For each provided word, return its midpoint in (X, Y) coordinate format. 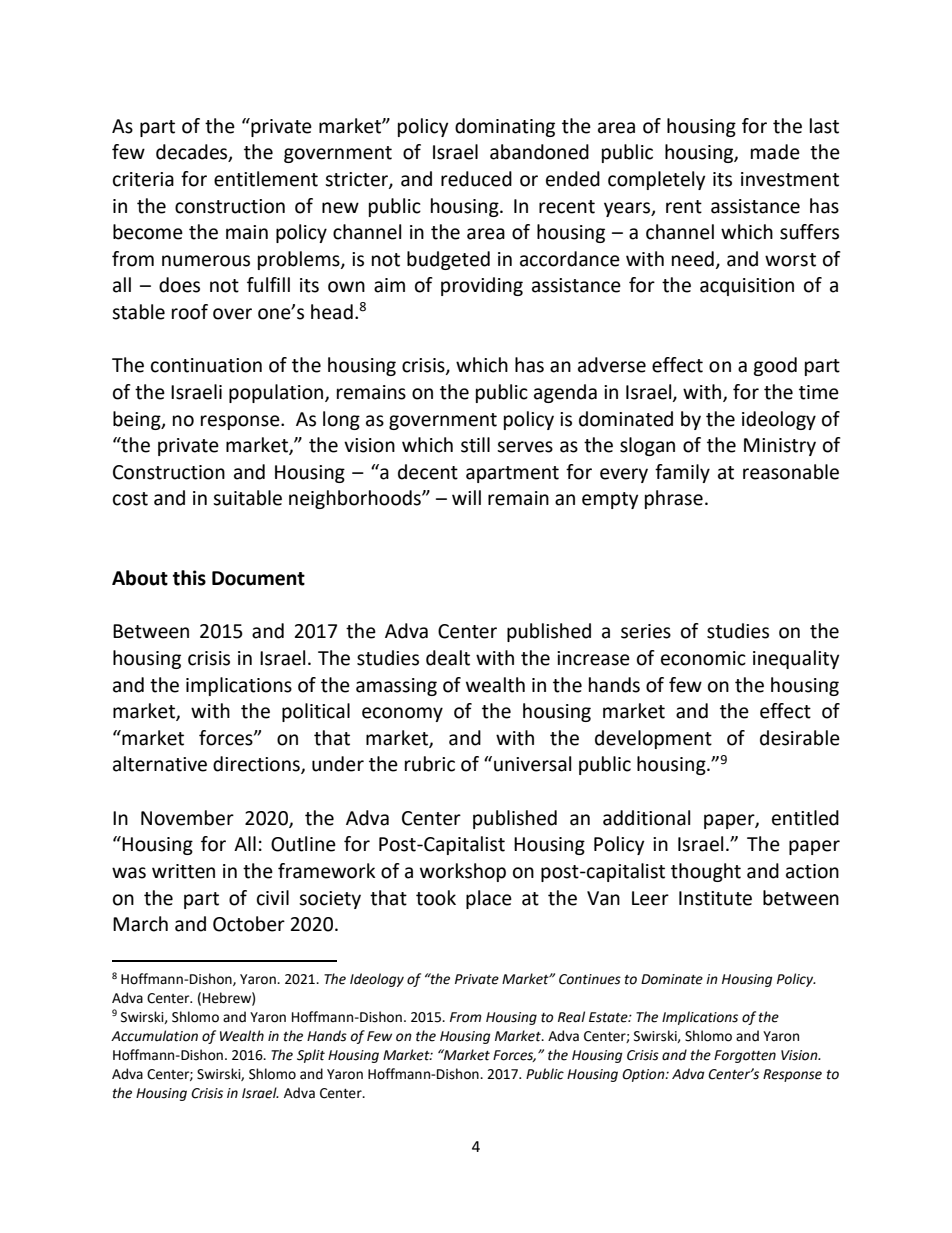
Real (571, 1017)
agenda (565, 393)
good (775, 366)
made (775, 152)
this (189, 578)
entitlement (266, 179)
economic (703, 658)
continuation (206, 365)
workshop (463, 872)
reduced (476, 179)
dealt (448, 658)
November (187, 818)
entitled (805, 818)
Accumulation (154, 1036)
